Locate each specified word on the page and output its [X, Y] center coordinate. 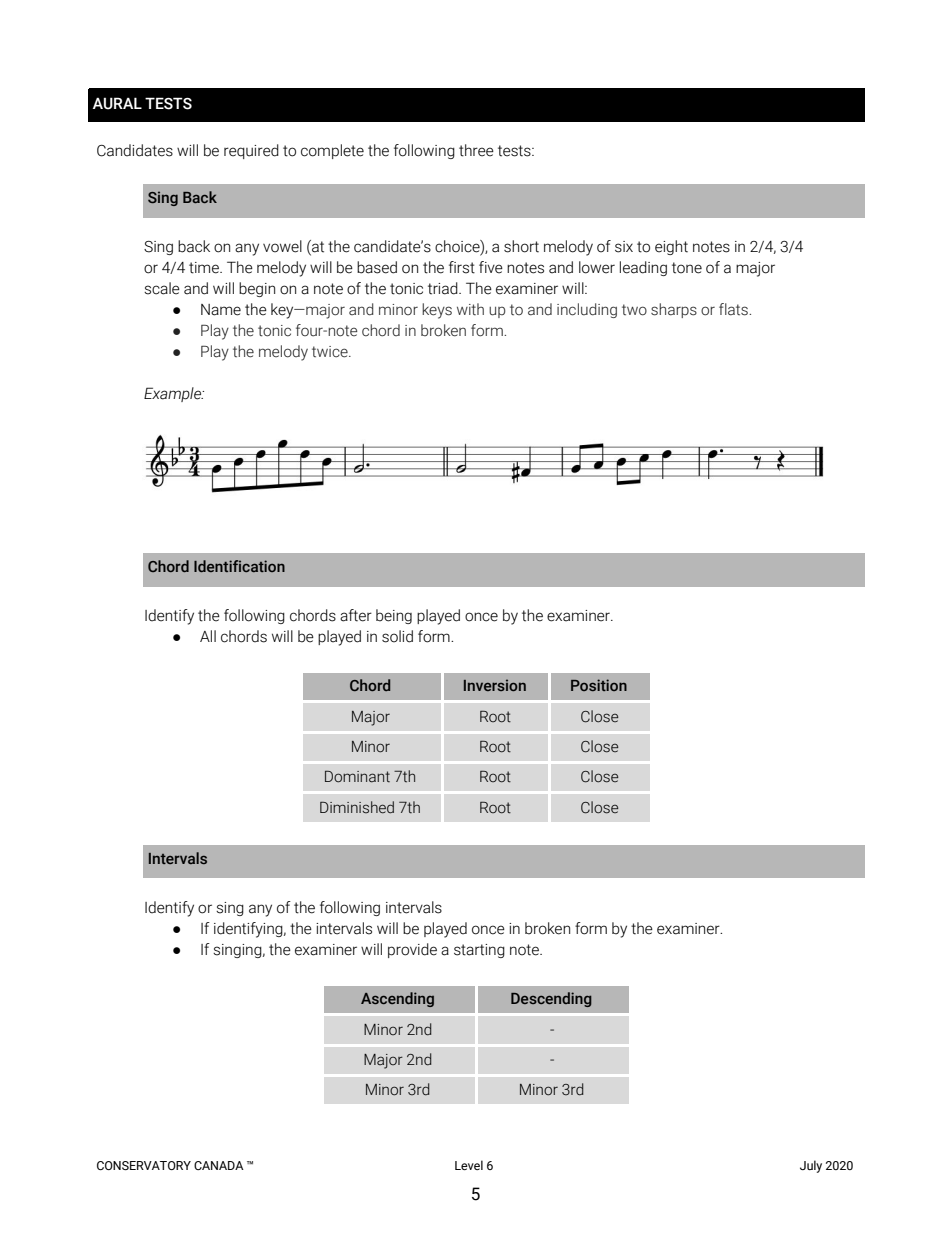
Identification [239, 566]
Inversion [495, 685]
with [470, 309]
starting [479, 951]
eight [671, 247]
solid [397, 636]
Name [221, 310]
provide [412, 950]
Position [599, 685]
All [208, 636]
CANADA [219, 1165]
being [394, 616]
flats [734, 309]
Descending [551, 999]
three [476, 150]
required [251, 151]
